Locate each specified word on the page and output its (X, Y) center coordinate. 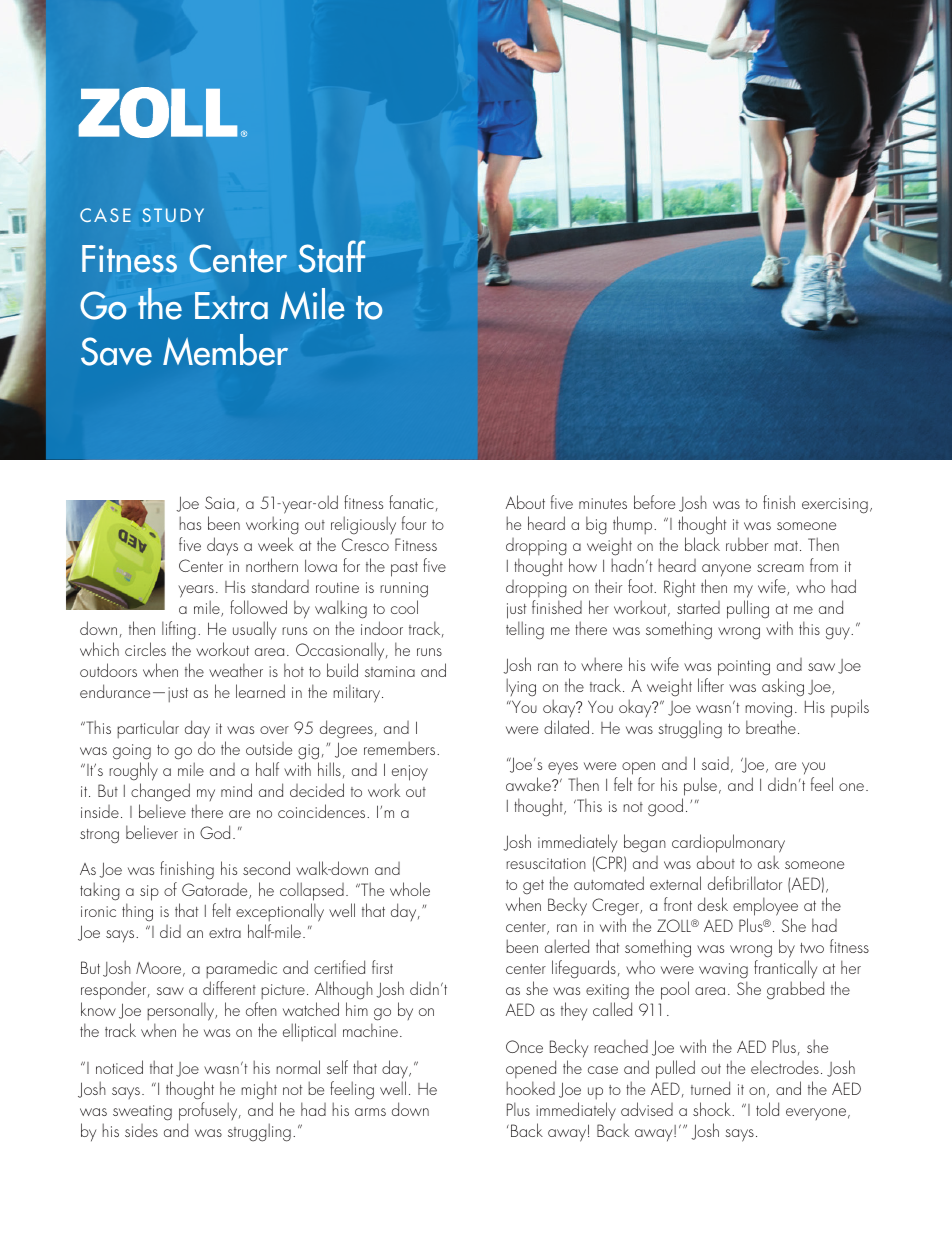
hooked (530, 1088)
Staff (332, 256)
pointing (744, 668)
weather (236, 670)
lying (521, 687)
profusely (209, 1111)
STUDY (173, 215)
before (654, 502)
